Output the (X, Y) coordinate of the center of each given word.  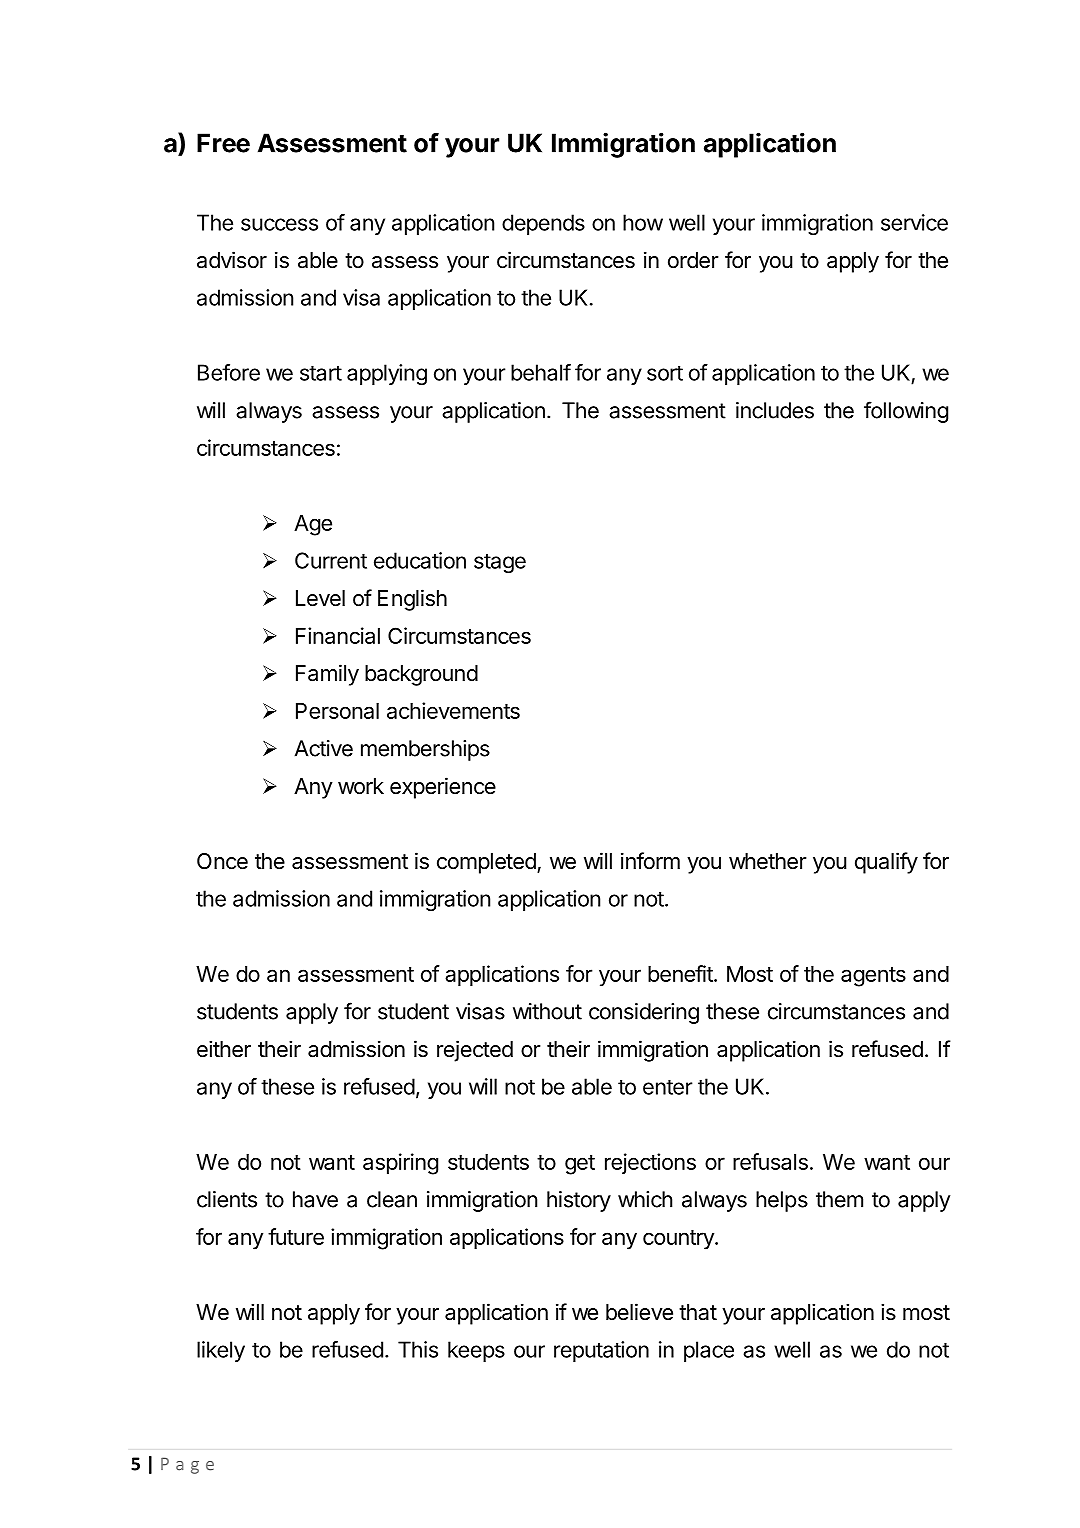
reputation (601, 1351)
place (709, 1351)
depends (543, 224)
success (279, 224)
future (296, 1236)
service (914, 222)
